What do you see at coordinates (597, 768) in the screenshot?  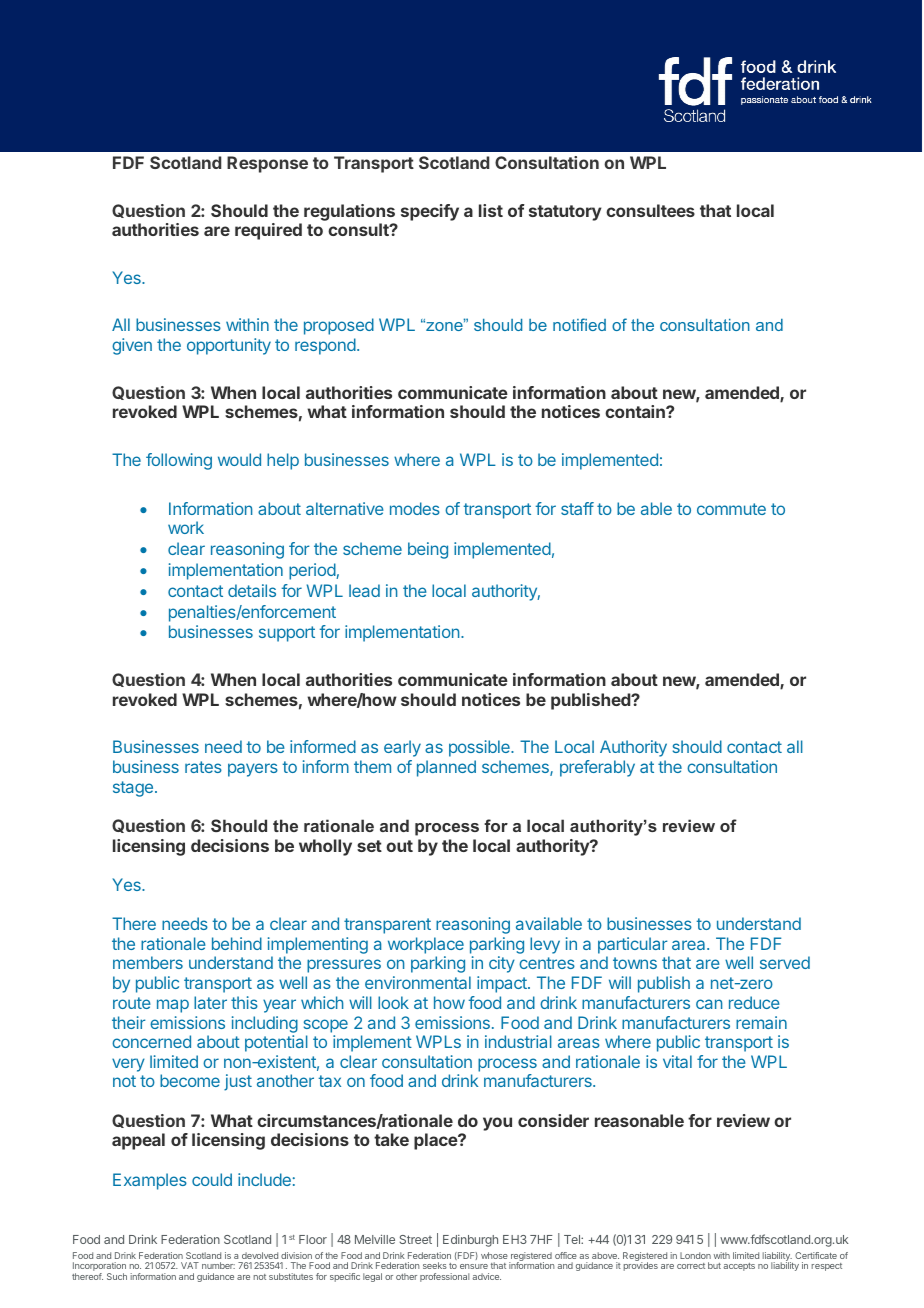 I see `preferably` at bounding box center [597, 768].
